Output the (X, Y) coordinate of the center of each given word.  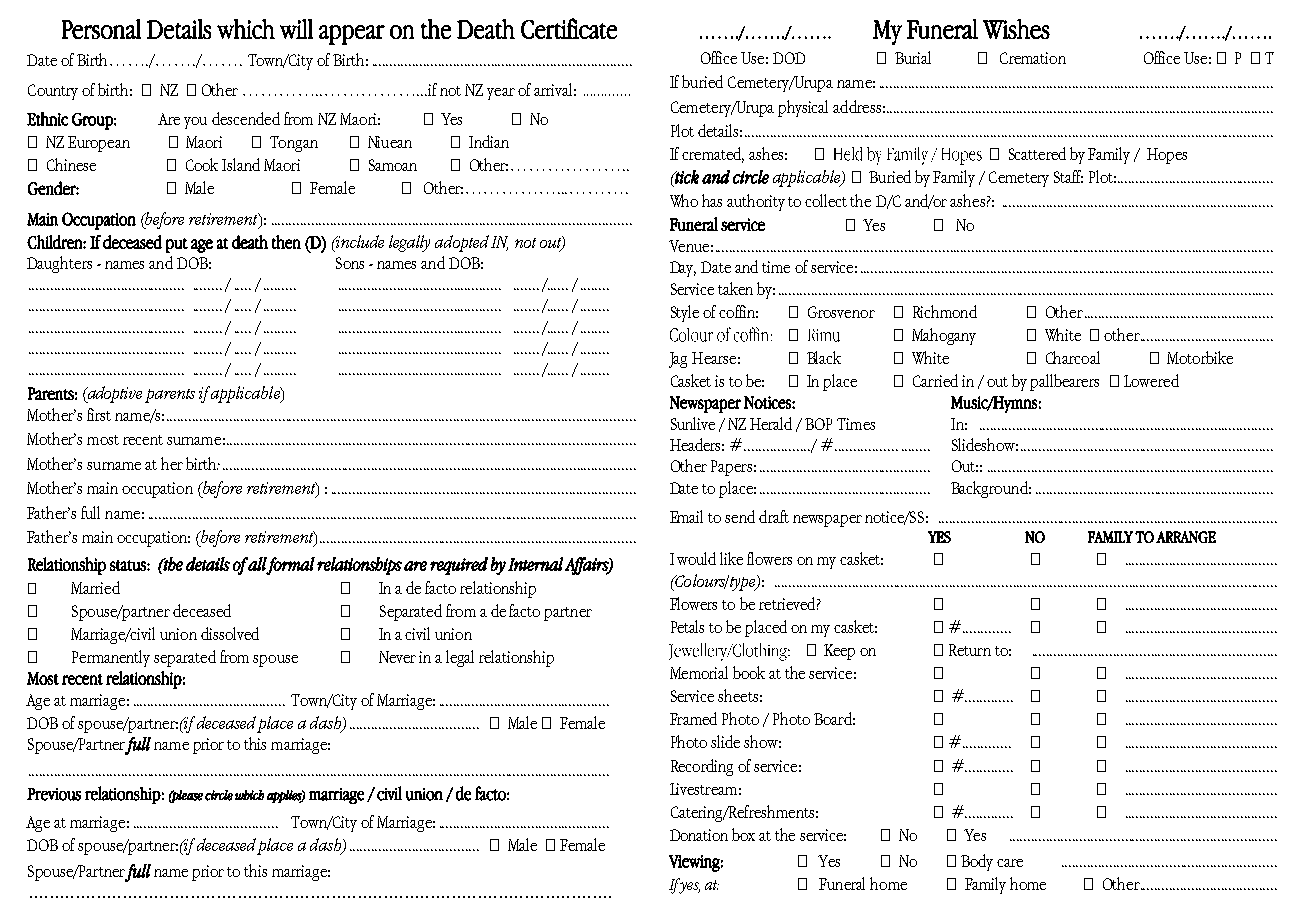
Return (970, 650)
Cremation (1033, 58)
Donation (699, 835)
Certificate (569, 28)
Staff (1068, 176)
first (99, 414)
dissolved (230, 633)
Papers (731, 468)
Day (683, 269)
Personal (101, 29)
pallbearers (1064, 382)
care (1010, 863)
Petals (687, 626)
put (177, 245)
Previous (54, 794)
